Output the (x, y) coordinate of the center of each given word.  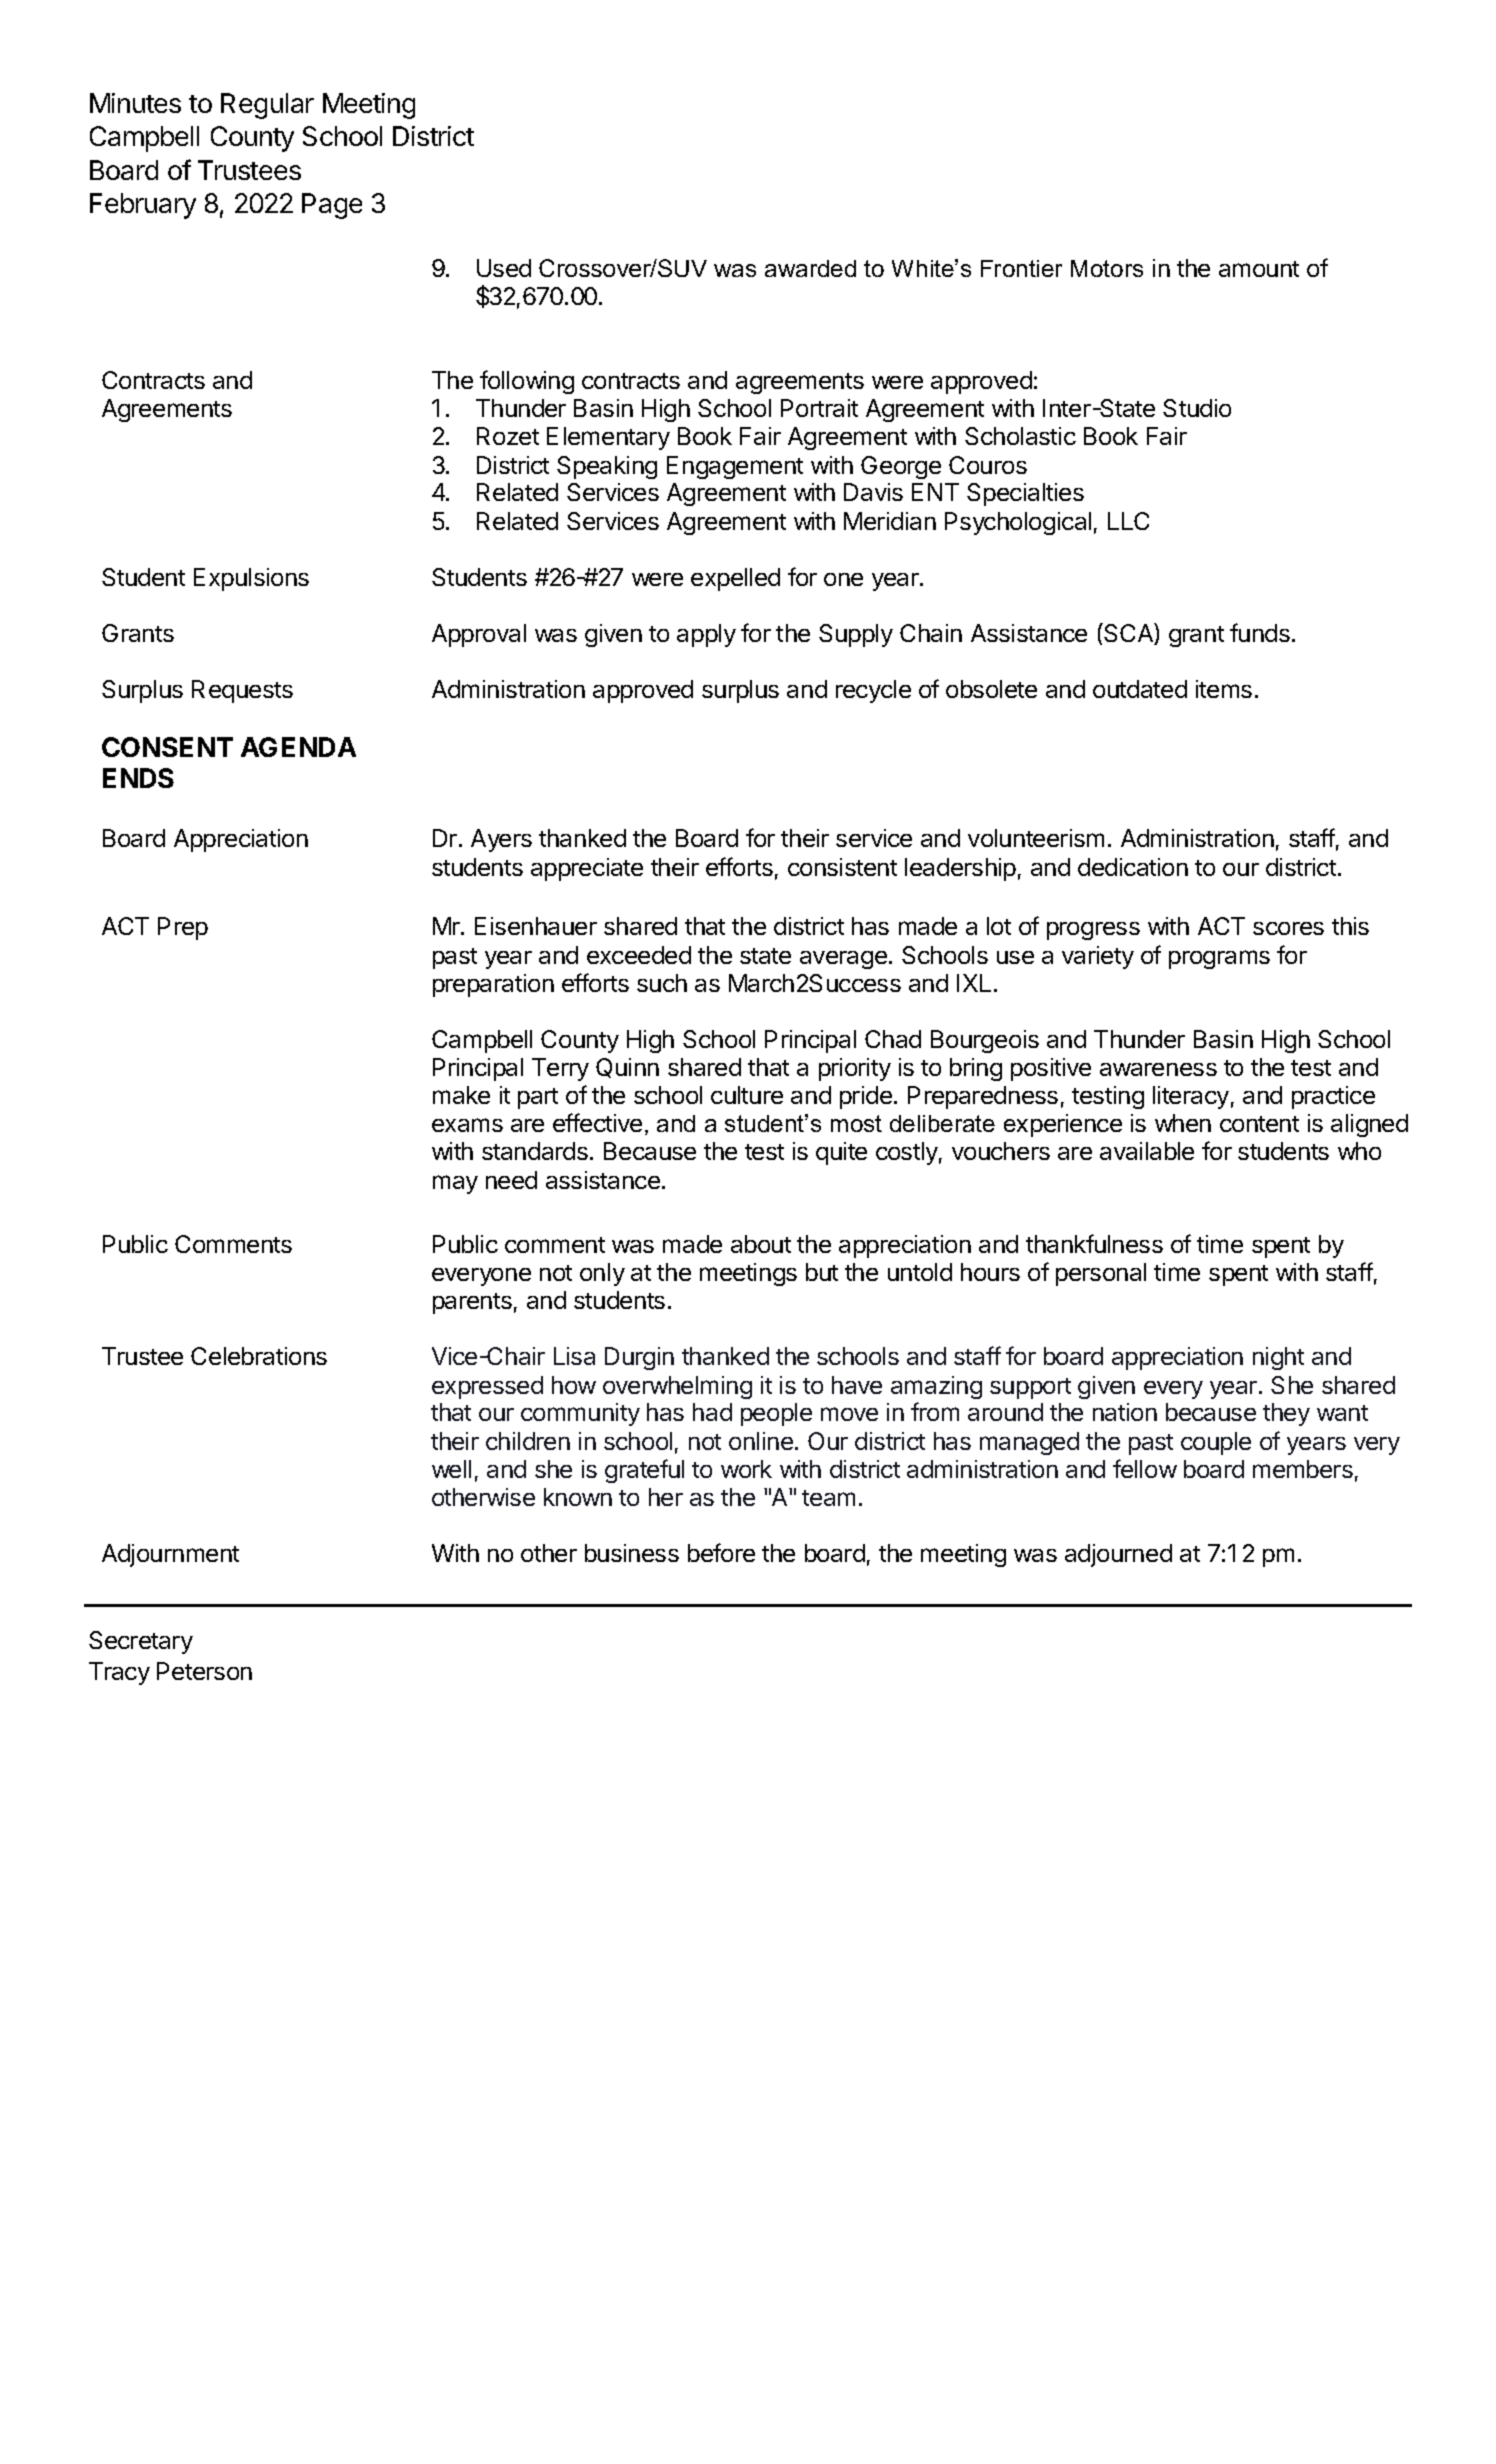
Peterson (204, 1671)
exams (467, 1125)
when (1183, 1123)
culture (747, 1095)
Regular (267, 106)
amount (1259, 269)
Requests (242, 691)
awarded (810, 268)
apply (706, 635)
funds (1260, 632)
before (721, 1552)
